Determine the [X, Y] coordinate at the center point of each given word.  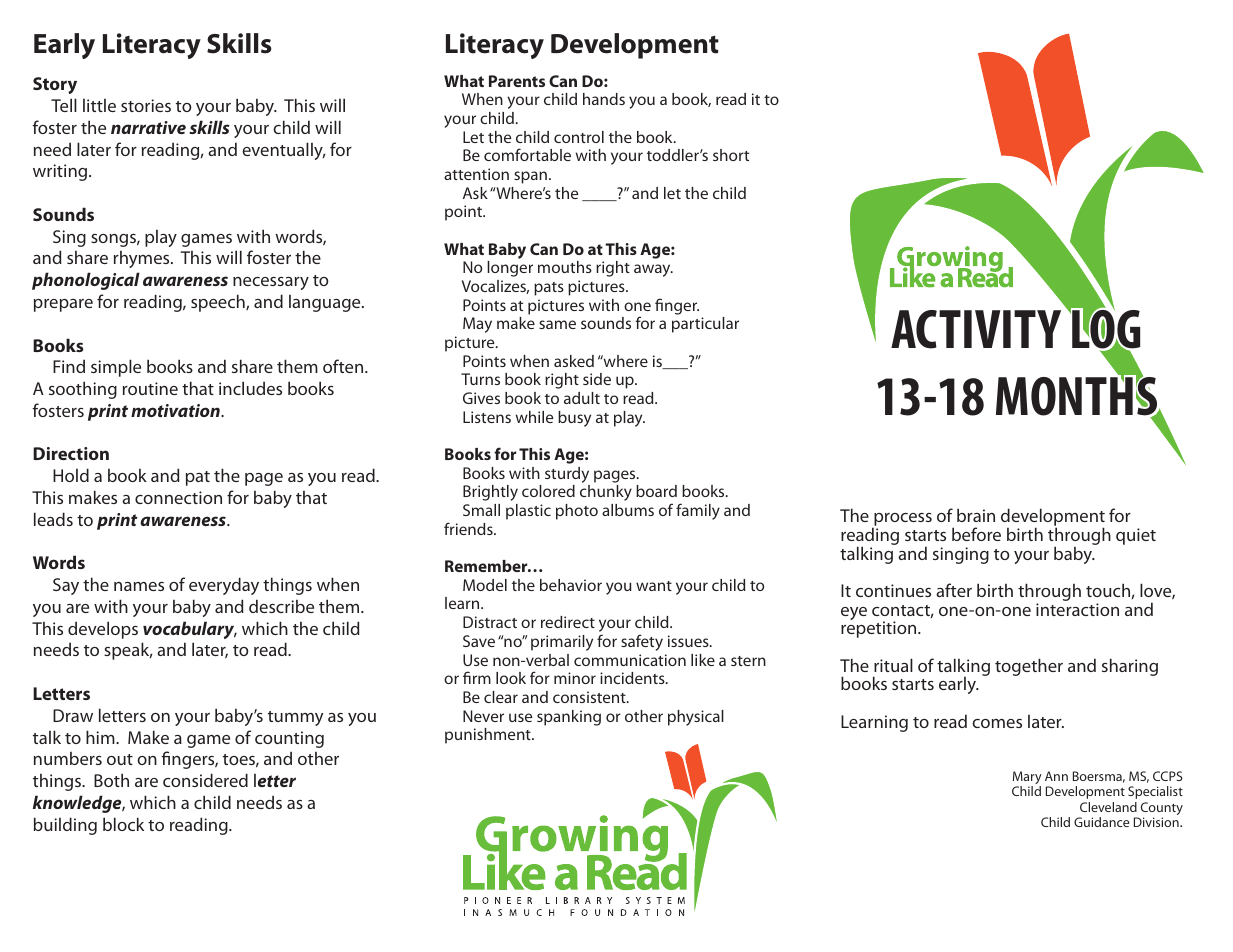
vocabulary [190, 630]
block [123, 824]
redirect [568, 622]
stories [146, 105]
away [653, 270]
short [731, 155]
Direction [71, 453]
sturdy [567, 476]
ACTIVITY [976, 329]
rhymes [143, 259]
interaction [1077, 609]
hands [604, 99]
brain [976, 515]
